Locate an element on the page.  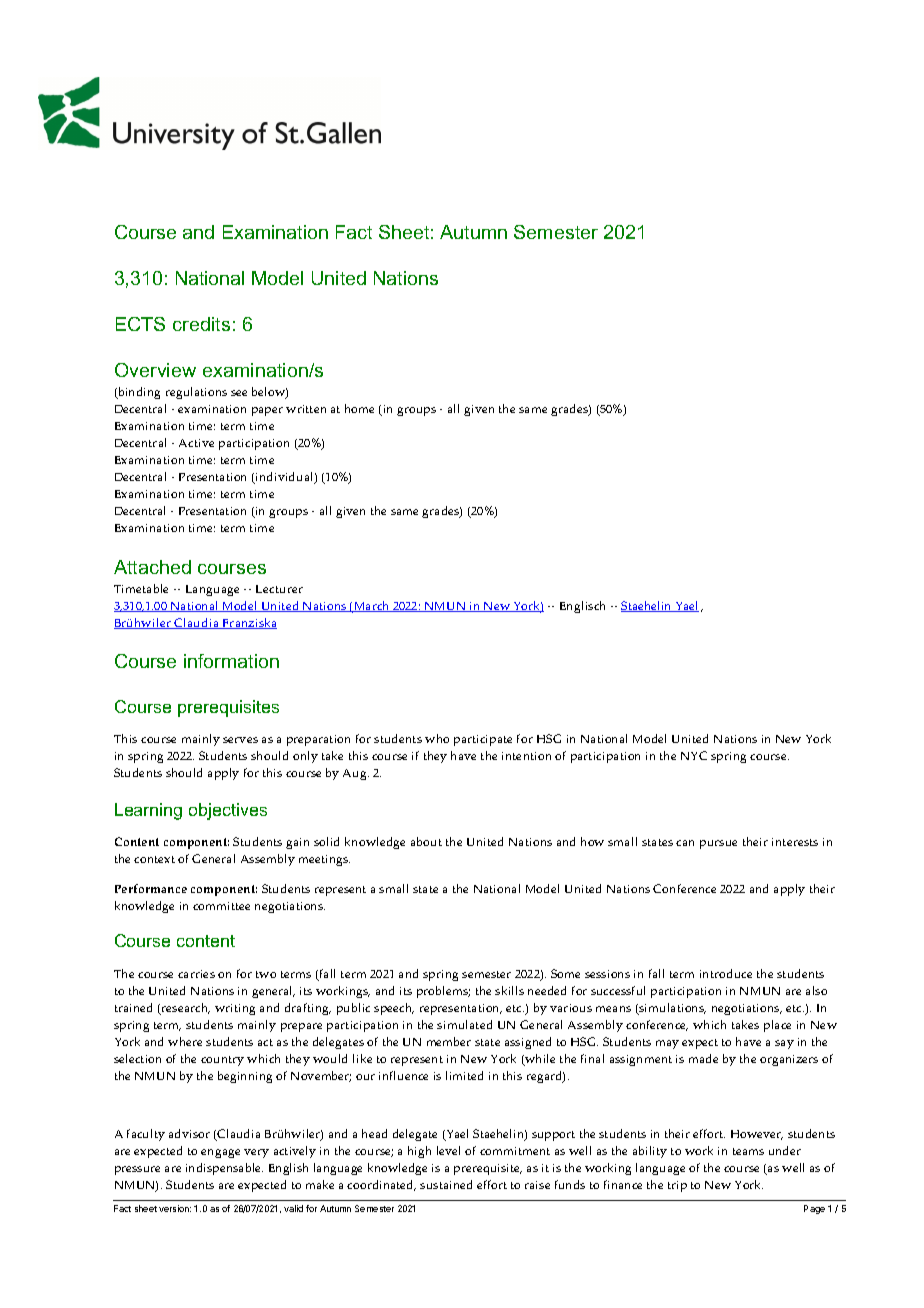
participate is located at coordinates (483, 740).
